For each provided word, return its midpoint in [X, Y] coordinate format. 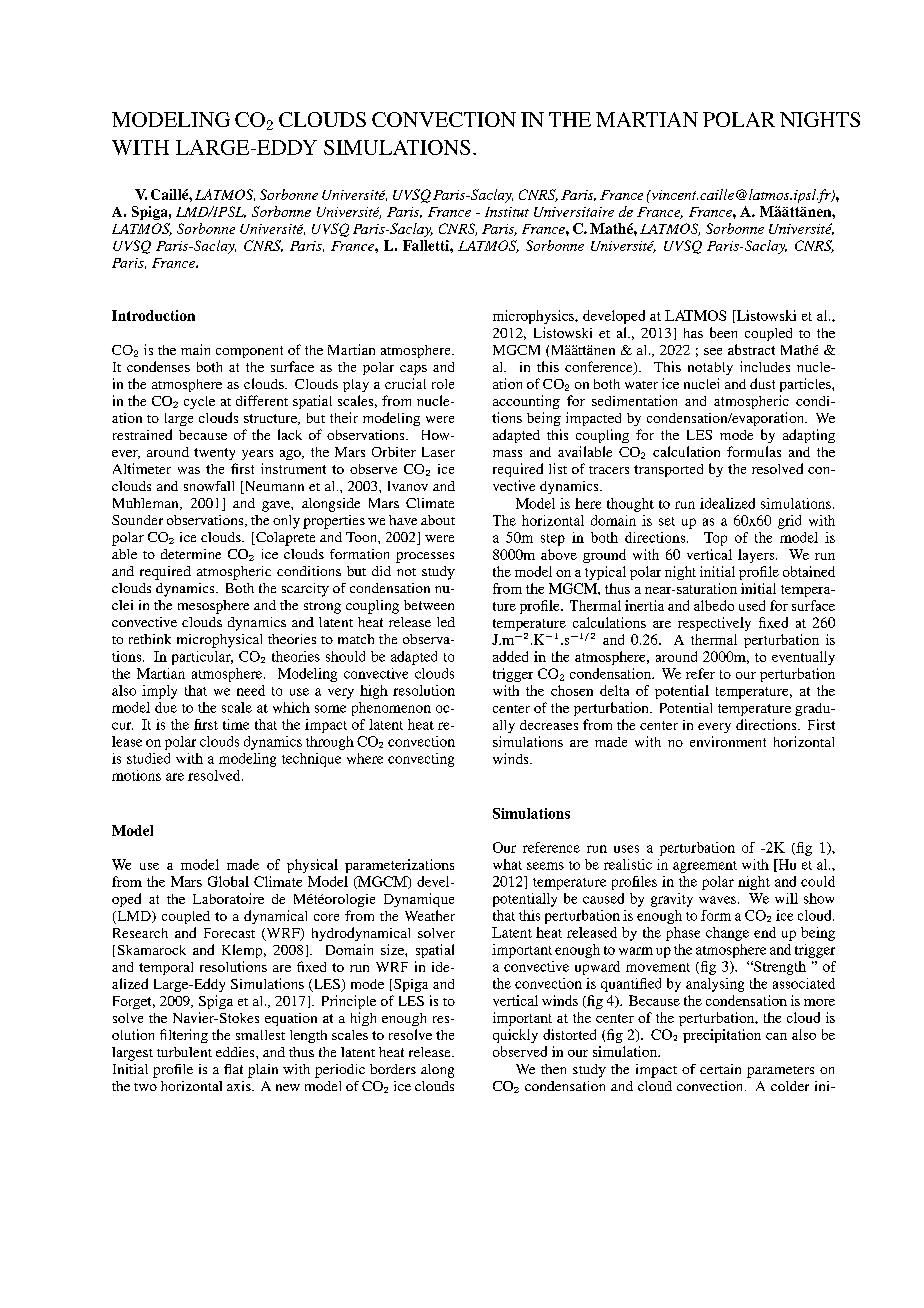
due [166, 707]
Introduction [153, 315]
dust [762, 383]
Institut [507, 212]
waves [717, 900]
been [723, 332]
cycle [199, 402]
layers [756, 556]
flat [233, 1069]
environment [728, 741]
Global [228, 881]
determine [191, 554]
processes [425, 557]
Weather [430, 915]
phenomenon [391, 709]
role [443, 384]
